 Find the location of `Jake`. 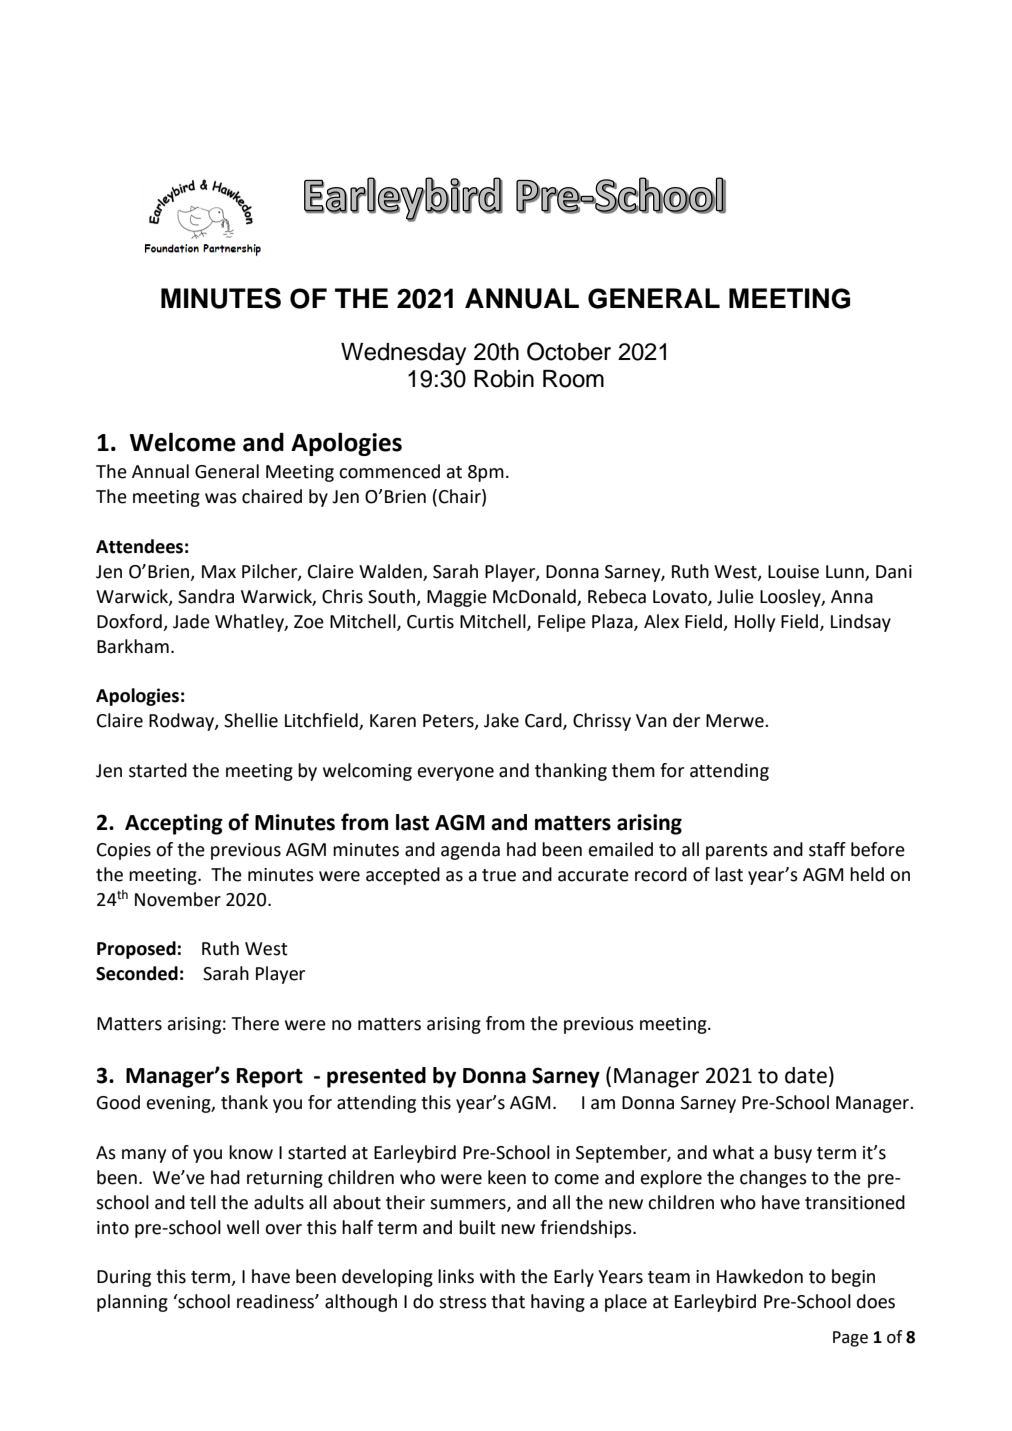

Jake is located at coordinates (501, 720).
